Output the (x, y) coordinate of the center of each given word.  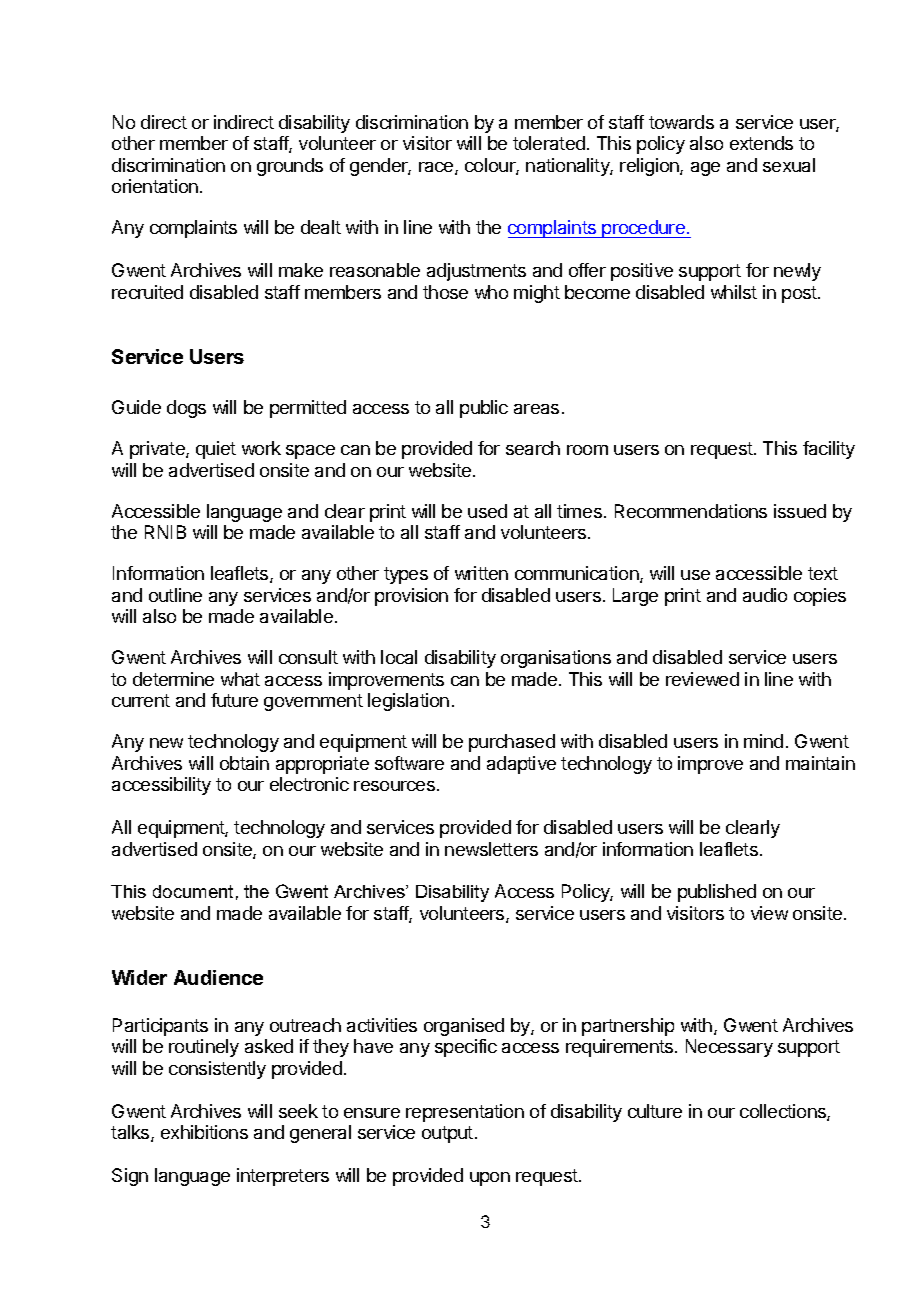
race (437, 168)
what (240, 679)
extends (761, 143)
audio (765, 595)
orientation (155, 186)
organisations (556, 659)
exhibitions (204, 1132)
